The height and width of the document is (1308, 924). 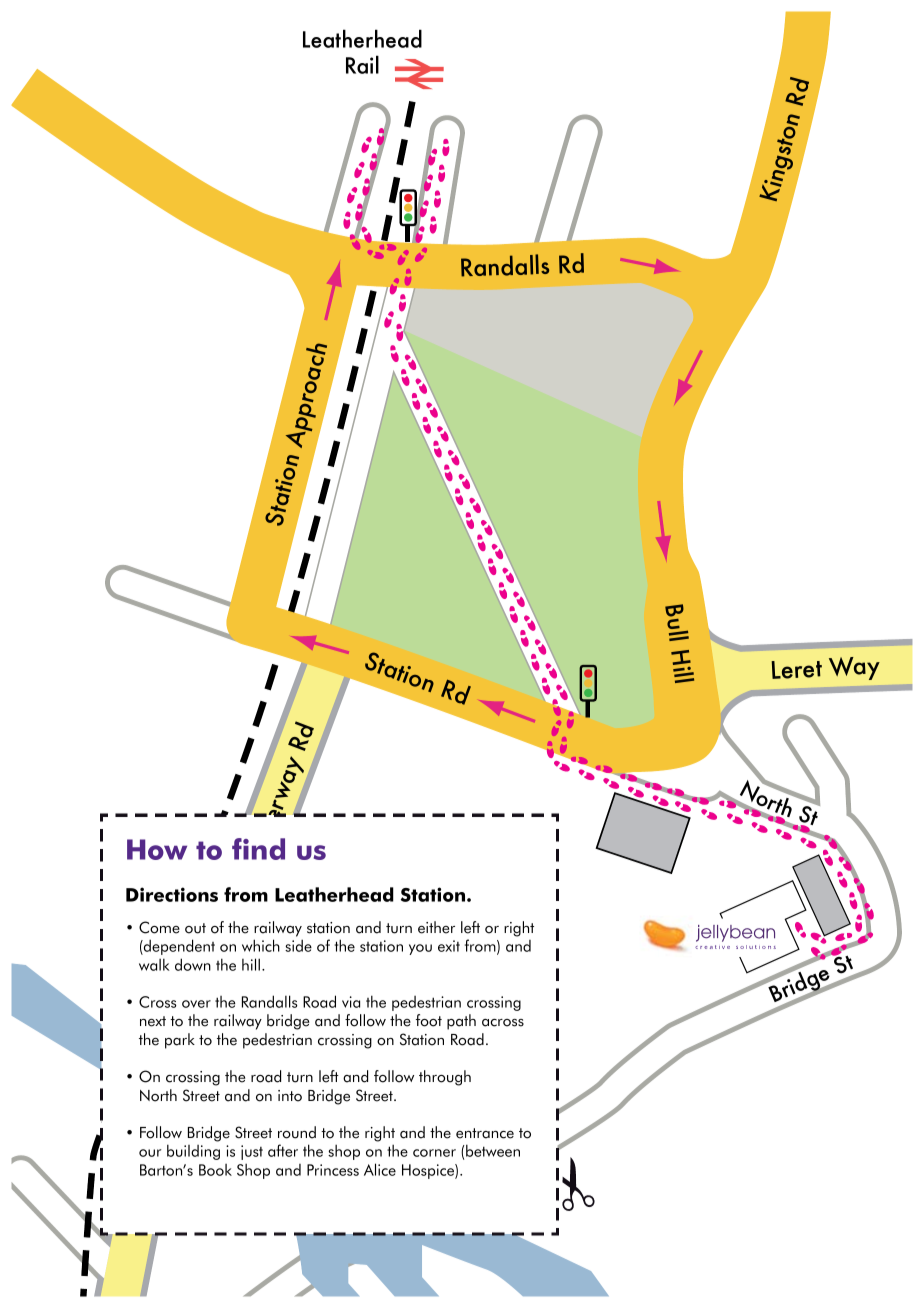 What do you see at coordinates (461, 1022) in the document?
I see `path` at bounding box center [461, 1022].
